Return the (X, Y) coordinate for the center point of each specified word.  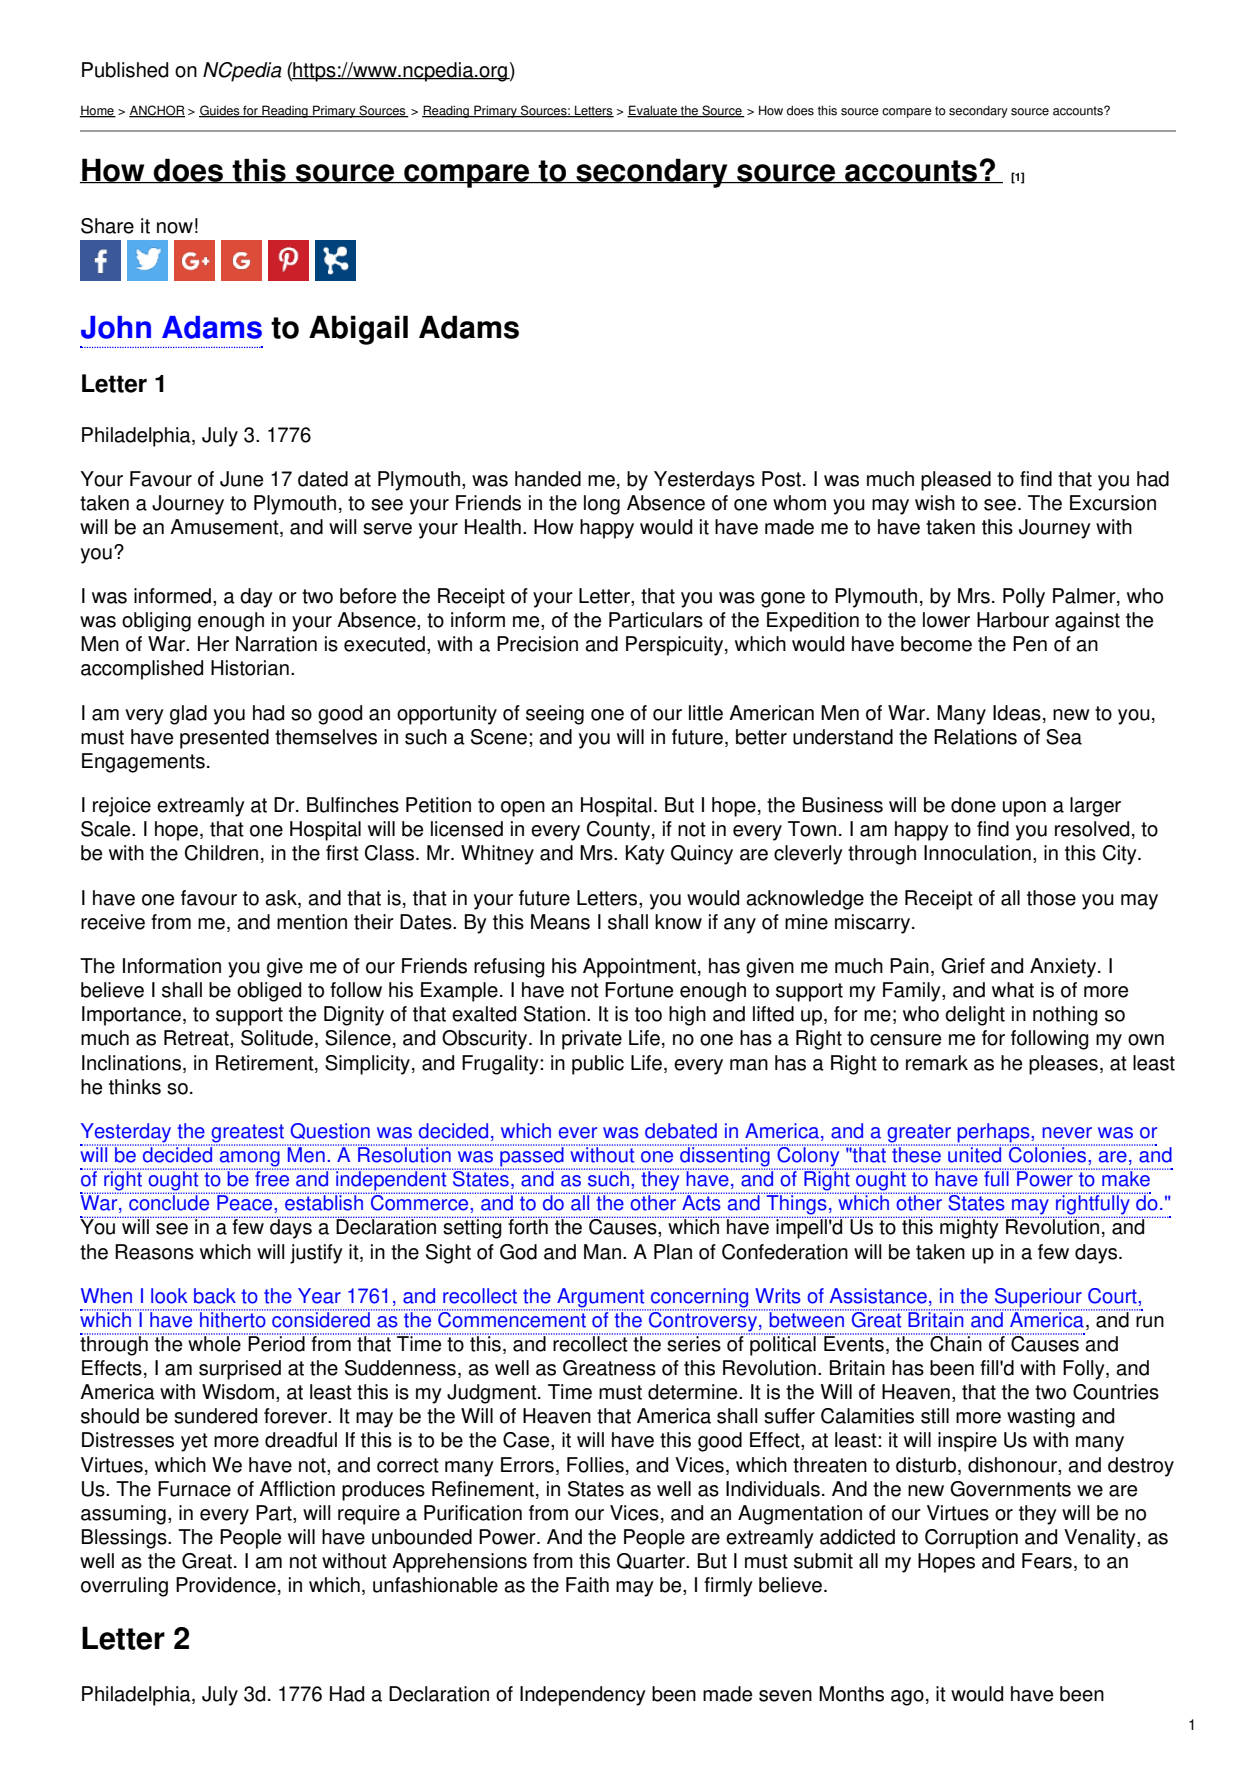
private (592, 1040)
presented (224, 739)
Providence (226, 1585)
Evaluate (653, 111)
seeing (555, 715)
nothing (1065, 1016)
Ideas (1017, 713)
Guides (220, 111)
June (241, 479)
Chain (956, 1342)
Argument (601, 1299)
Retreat (197, 1039)
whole (214, 1343)
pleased (956, 481)
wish (935, 503)
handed (548, 479)
